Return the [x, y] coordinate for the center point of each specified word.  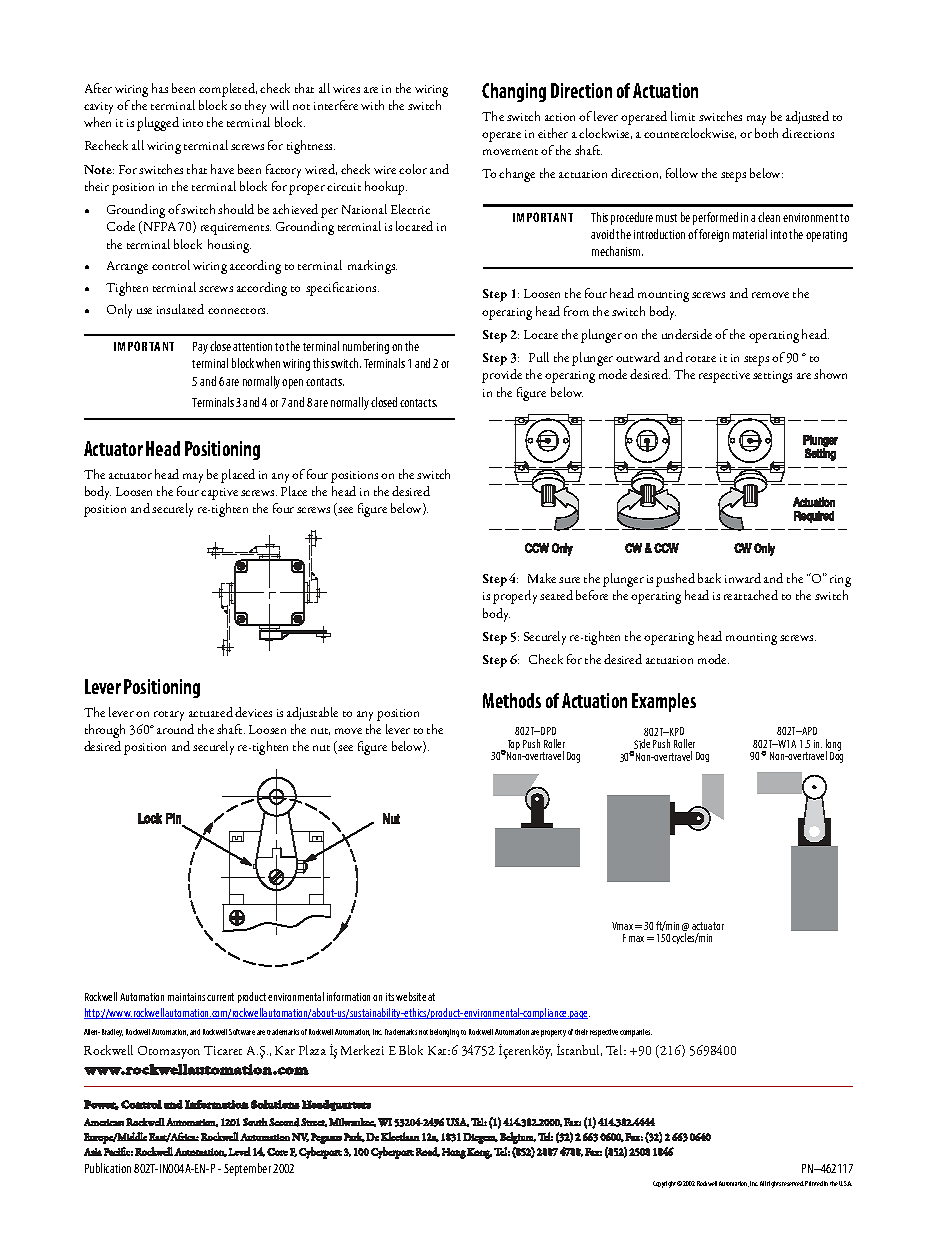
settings [772, 377]
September [247, 1169]
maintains [186, 997]
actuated [211, 712]
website [411, 996]
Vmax [624, 926]
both [766, 133]
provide [502, 376]
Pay [200, 348]
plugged [158, 124]
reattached [751, 595]
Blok [411, 1050]
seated [556, 595]
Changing [514, 92]
